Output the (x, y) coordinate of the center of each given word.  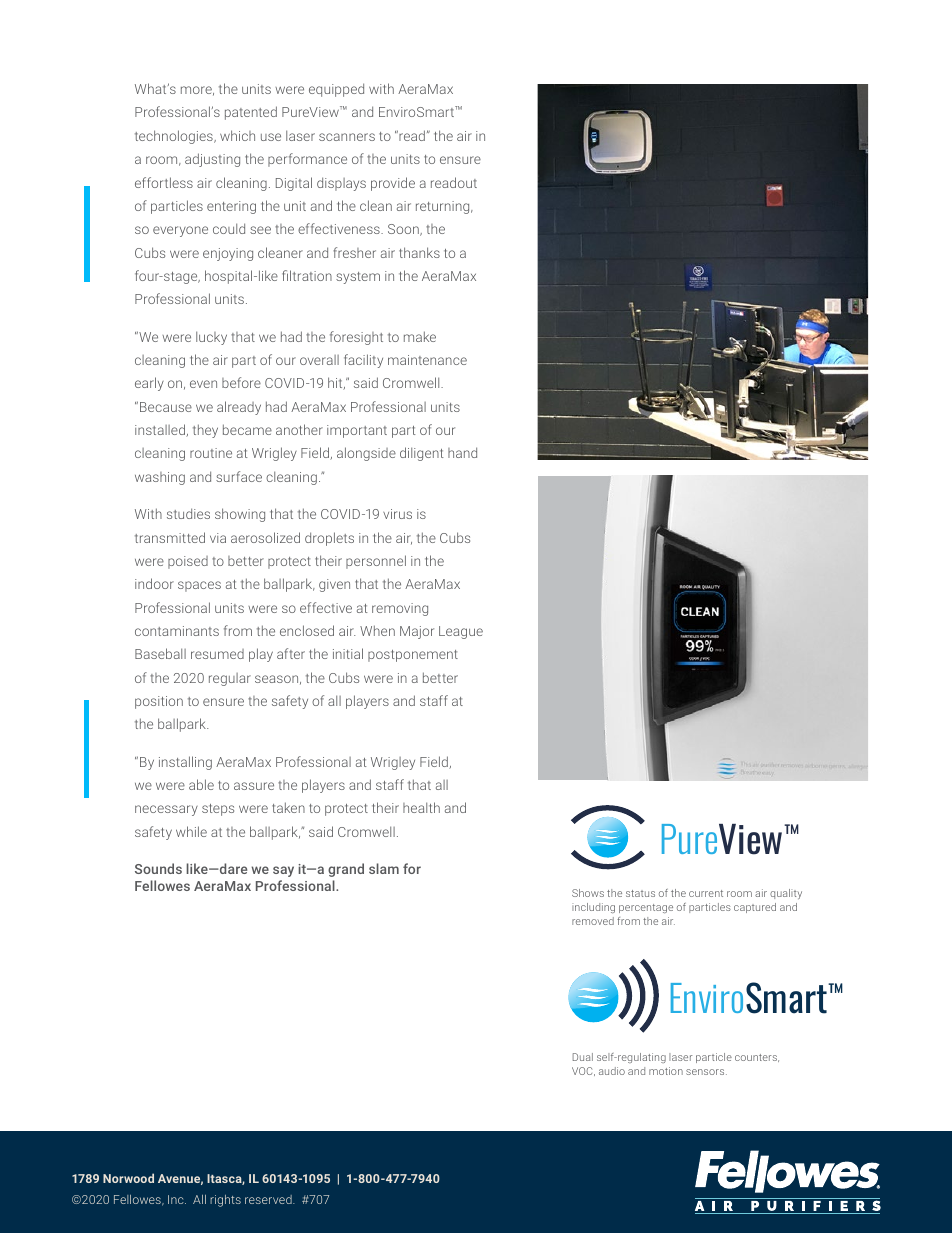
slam (384, 868)
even (203, 384)
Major (417, 632)
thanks (419, 252)
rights (225, 1201)
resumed (217, 654)
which (237, 135)
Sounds (158, 868)
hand (462, 452)
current (706, 893)
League (461, 632)
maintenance (427, 360)
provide (393, 184)
